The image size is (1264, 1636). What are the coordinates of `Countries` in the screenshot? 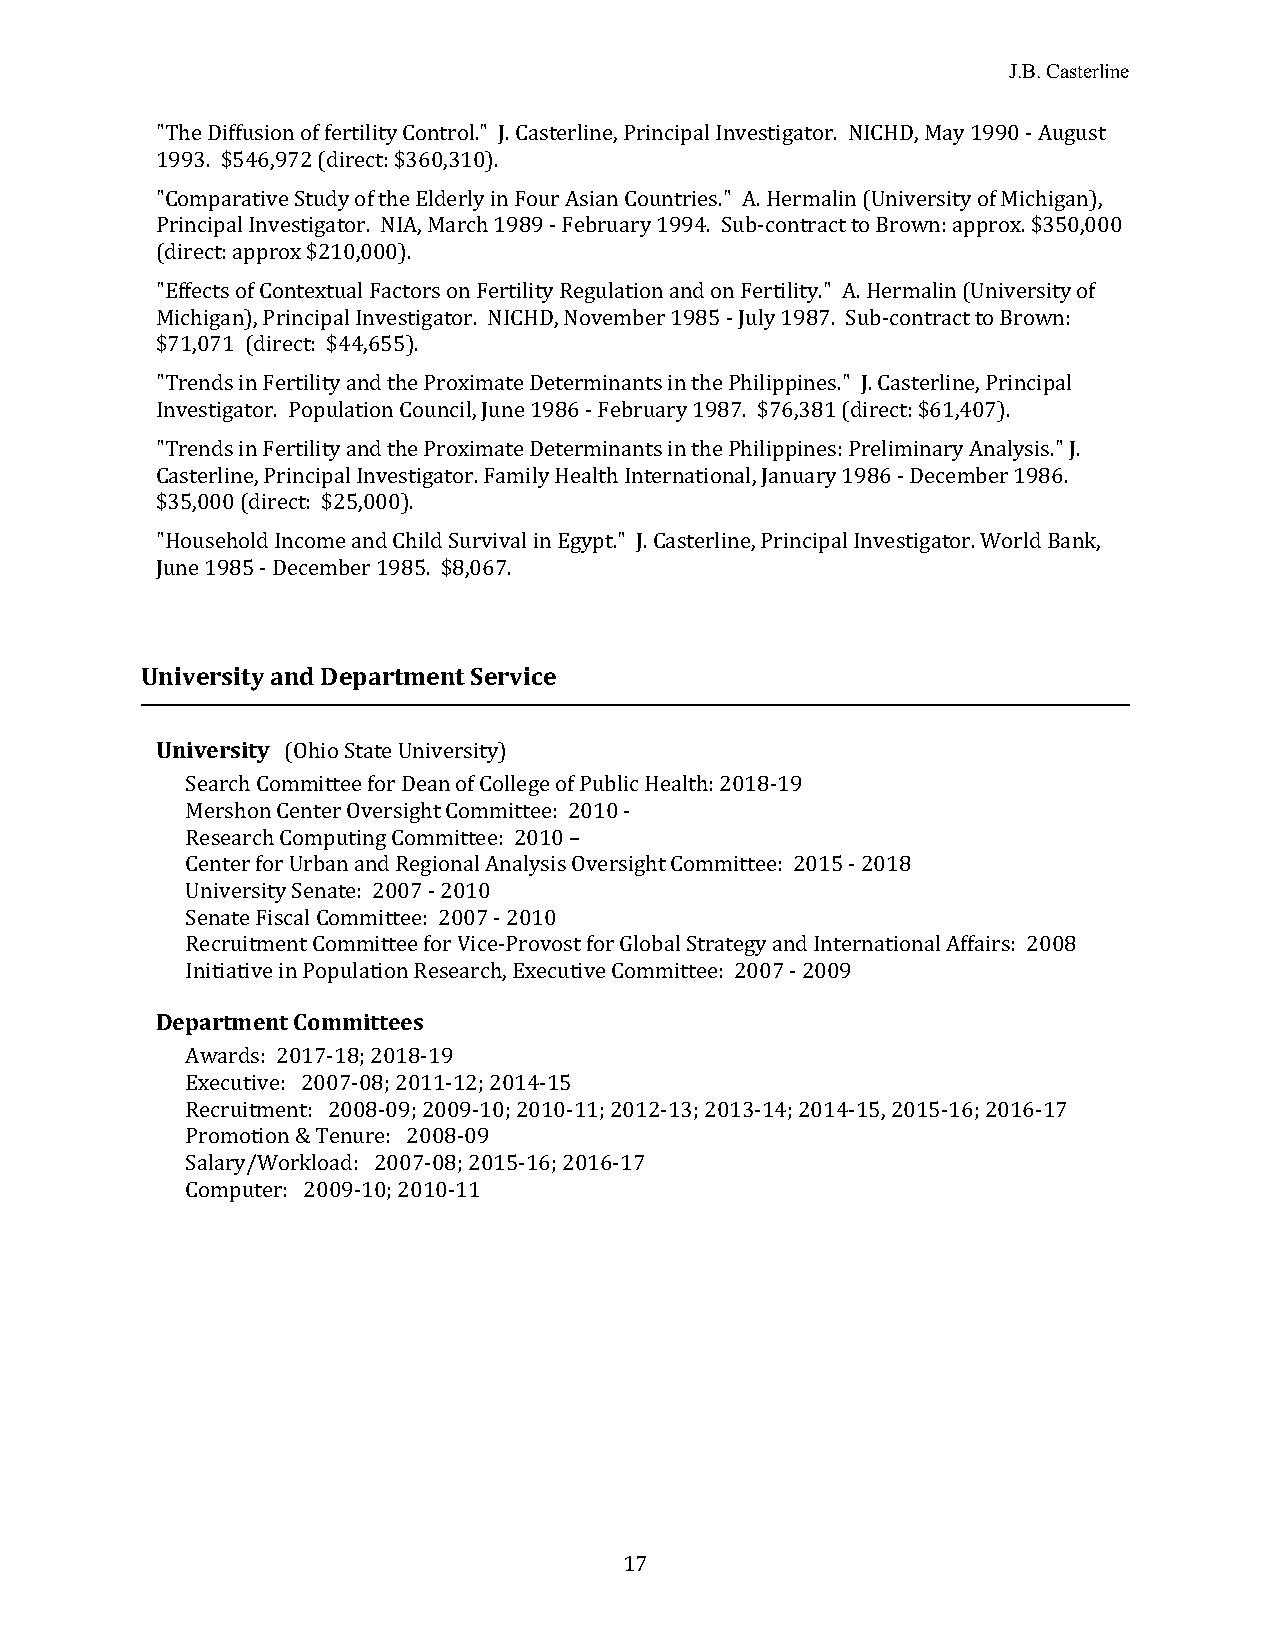 It's located at (672, 198).
